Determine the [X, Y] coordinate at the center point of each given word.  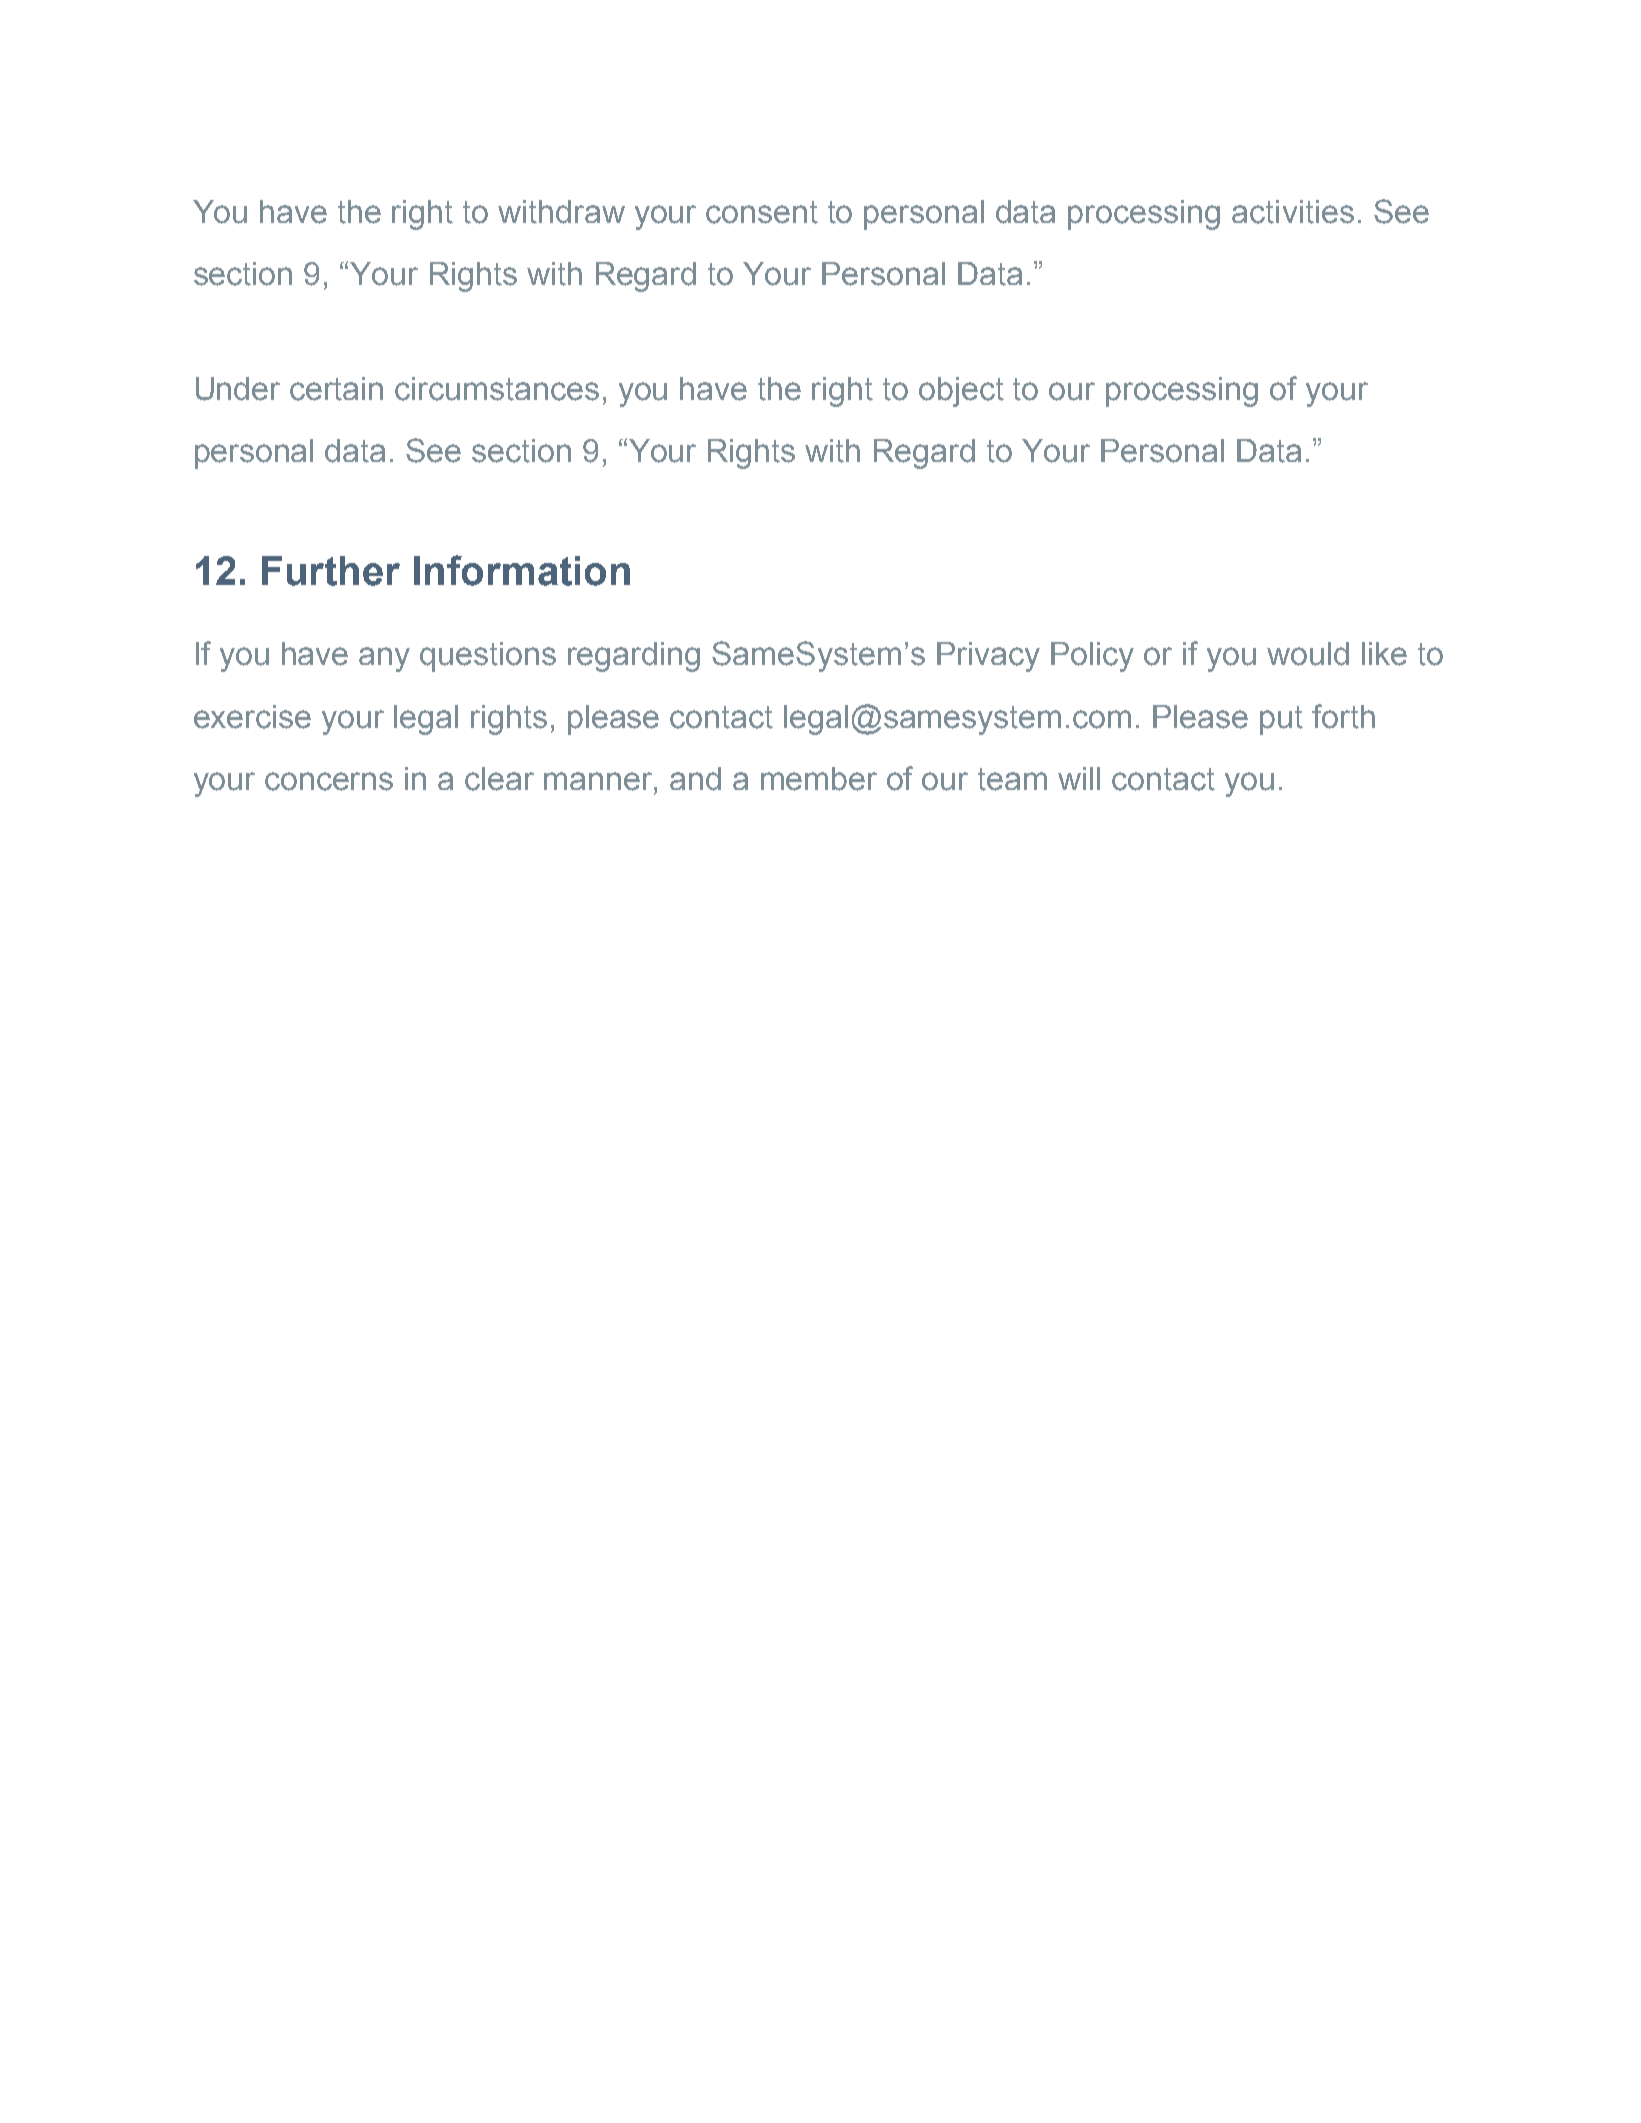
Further [331, 571]
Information [522, 570]
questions [488, 657]
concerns [329, 781]
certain [336, 389]
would [1308, 654]
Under [238, 389]
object [961, 392]
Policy [1092, 657]
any [384, 659]
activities [1293, 212]
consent [762, 212]
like [1384, 654]
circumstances [497, 389]
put [1281, 720]
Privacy [988, 657]
